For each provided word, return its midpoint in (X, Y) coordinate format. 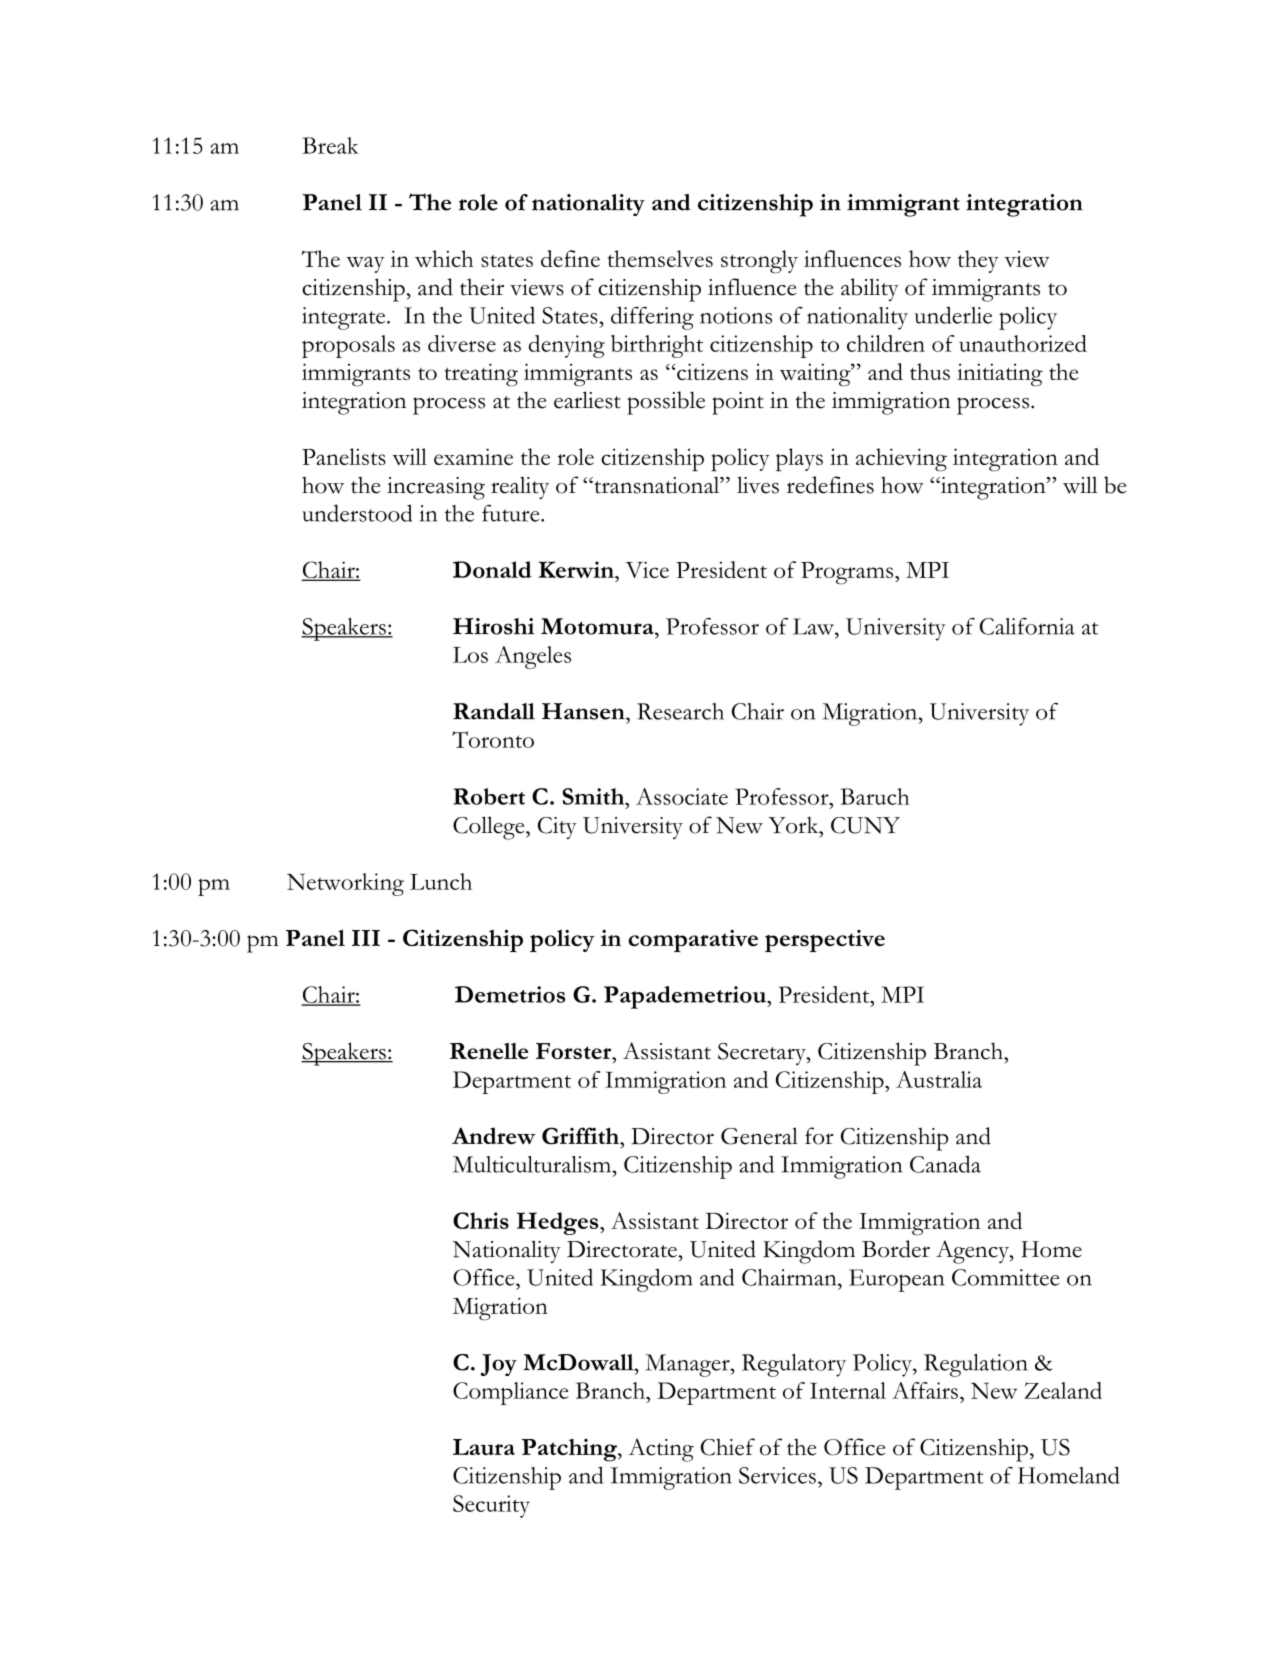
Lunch (441, 881)
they (978, 261)
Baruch (875, 796)
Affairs (925, 1390)
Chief (728, 1447)
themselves (660, 258)
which (444, 258)
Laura (484, 1447)
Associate (682, 796)
